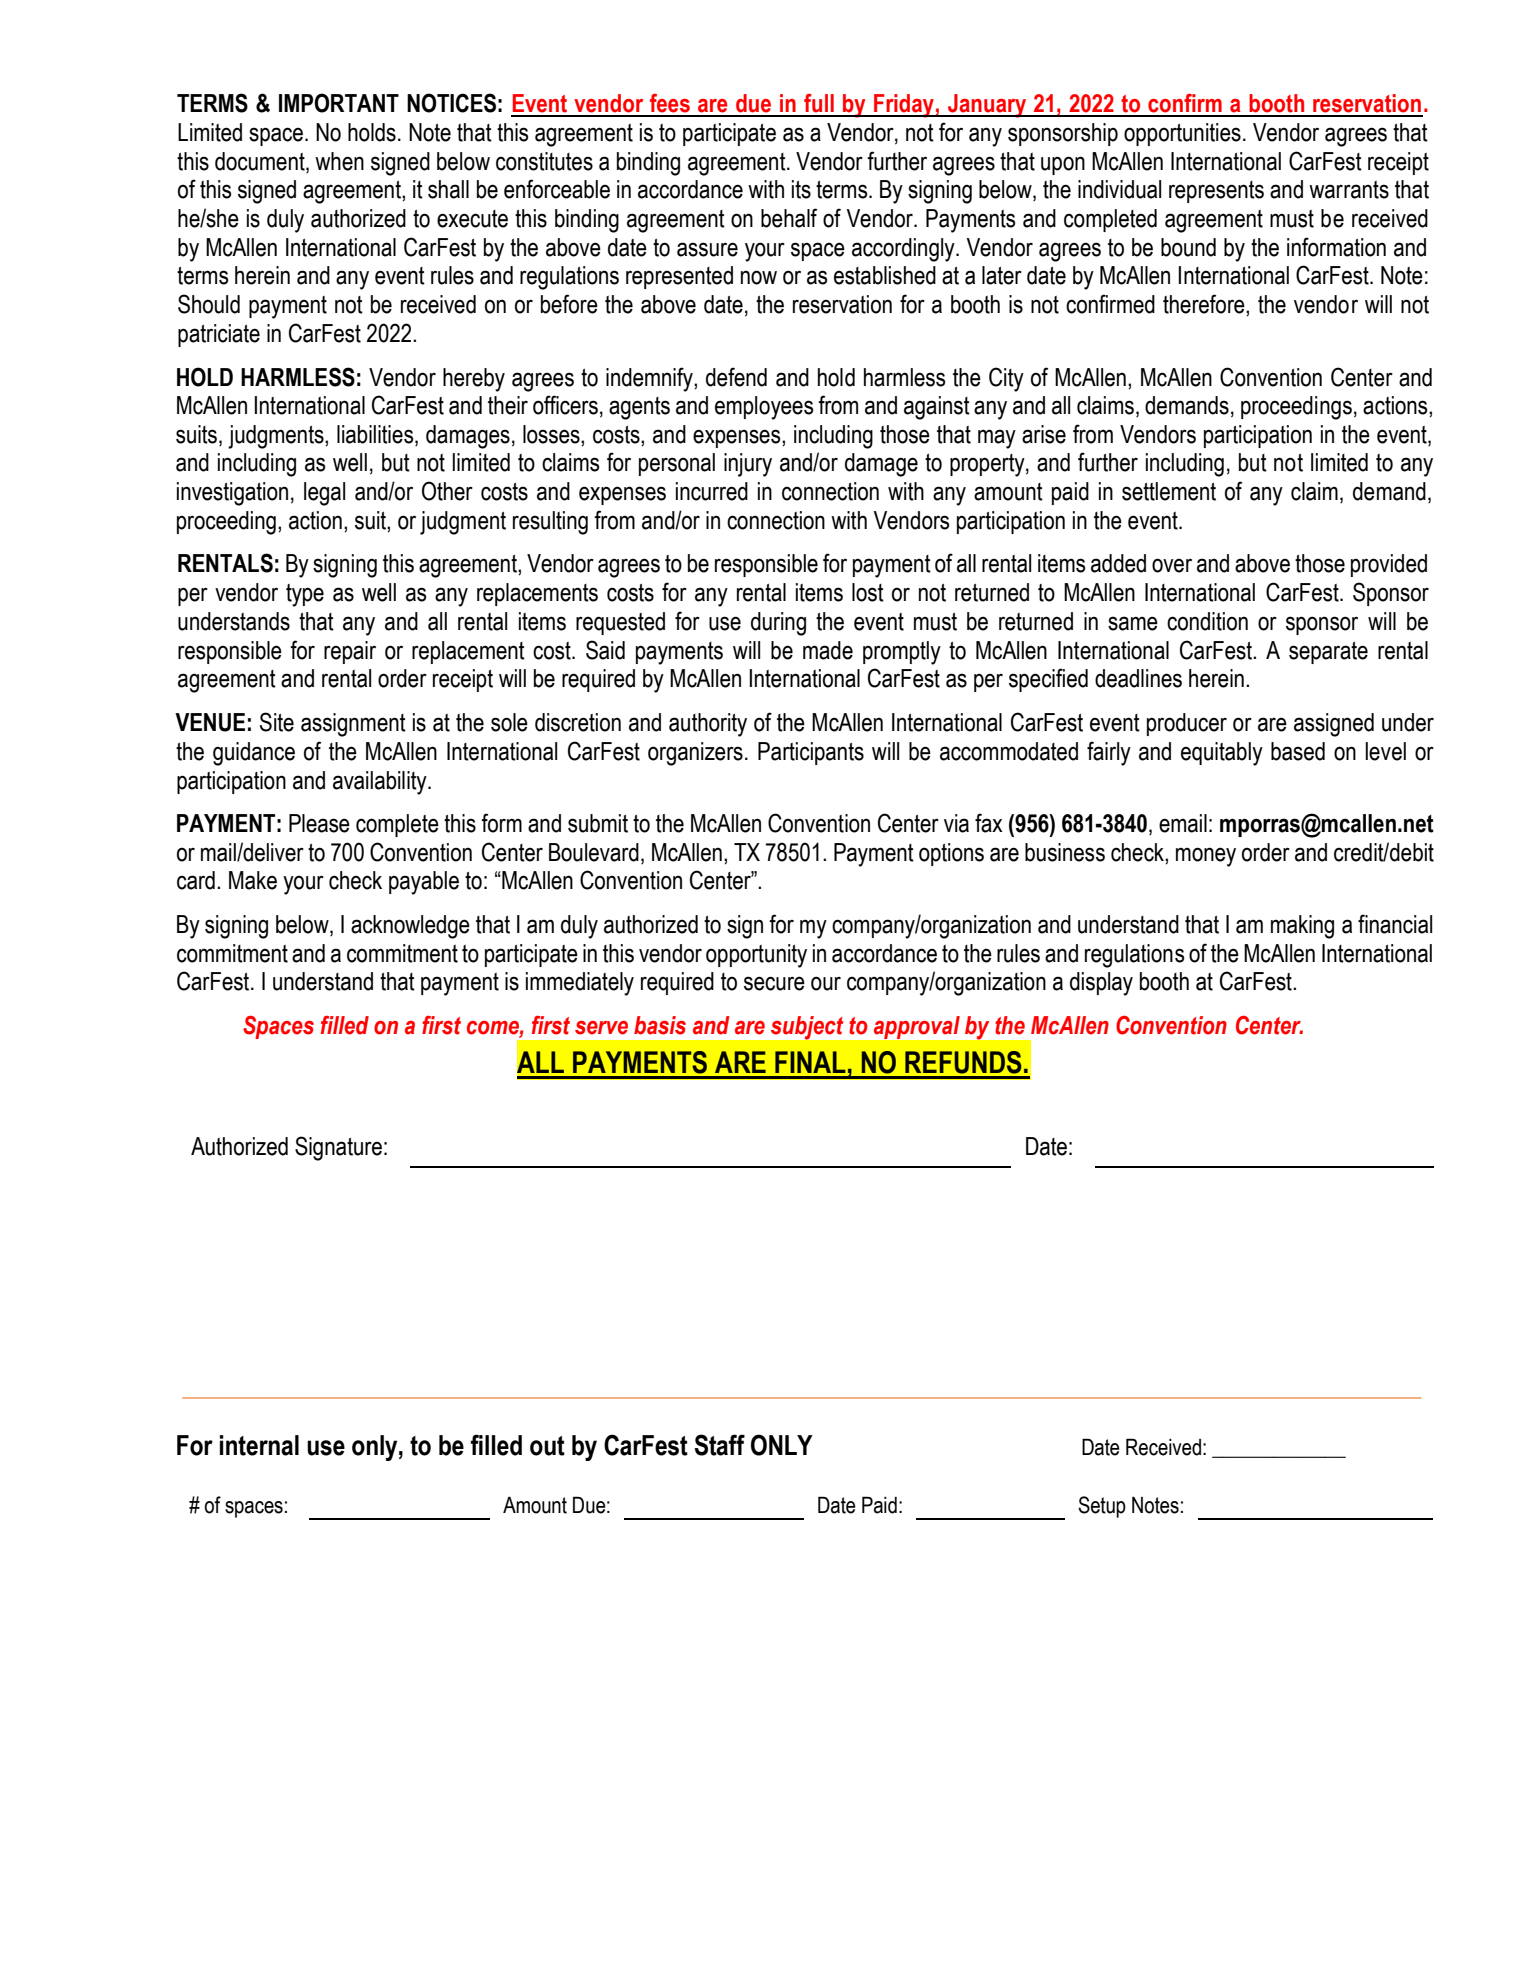 Image resolution: width=1530 pixels, height=1980 pixels. What do you see at coordinates (1222, 754) in the screenshot?
I see `equitably` at bounding box center [1222, 754].
